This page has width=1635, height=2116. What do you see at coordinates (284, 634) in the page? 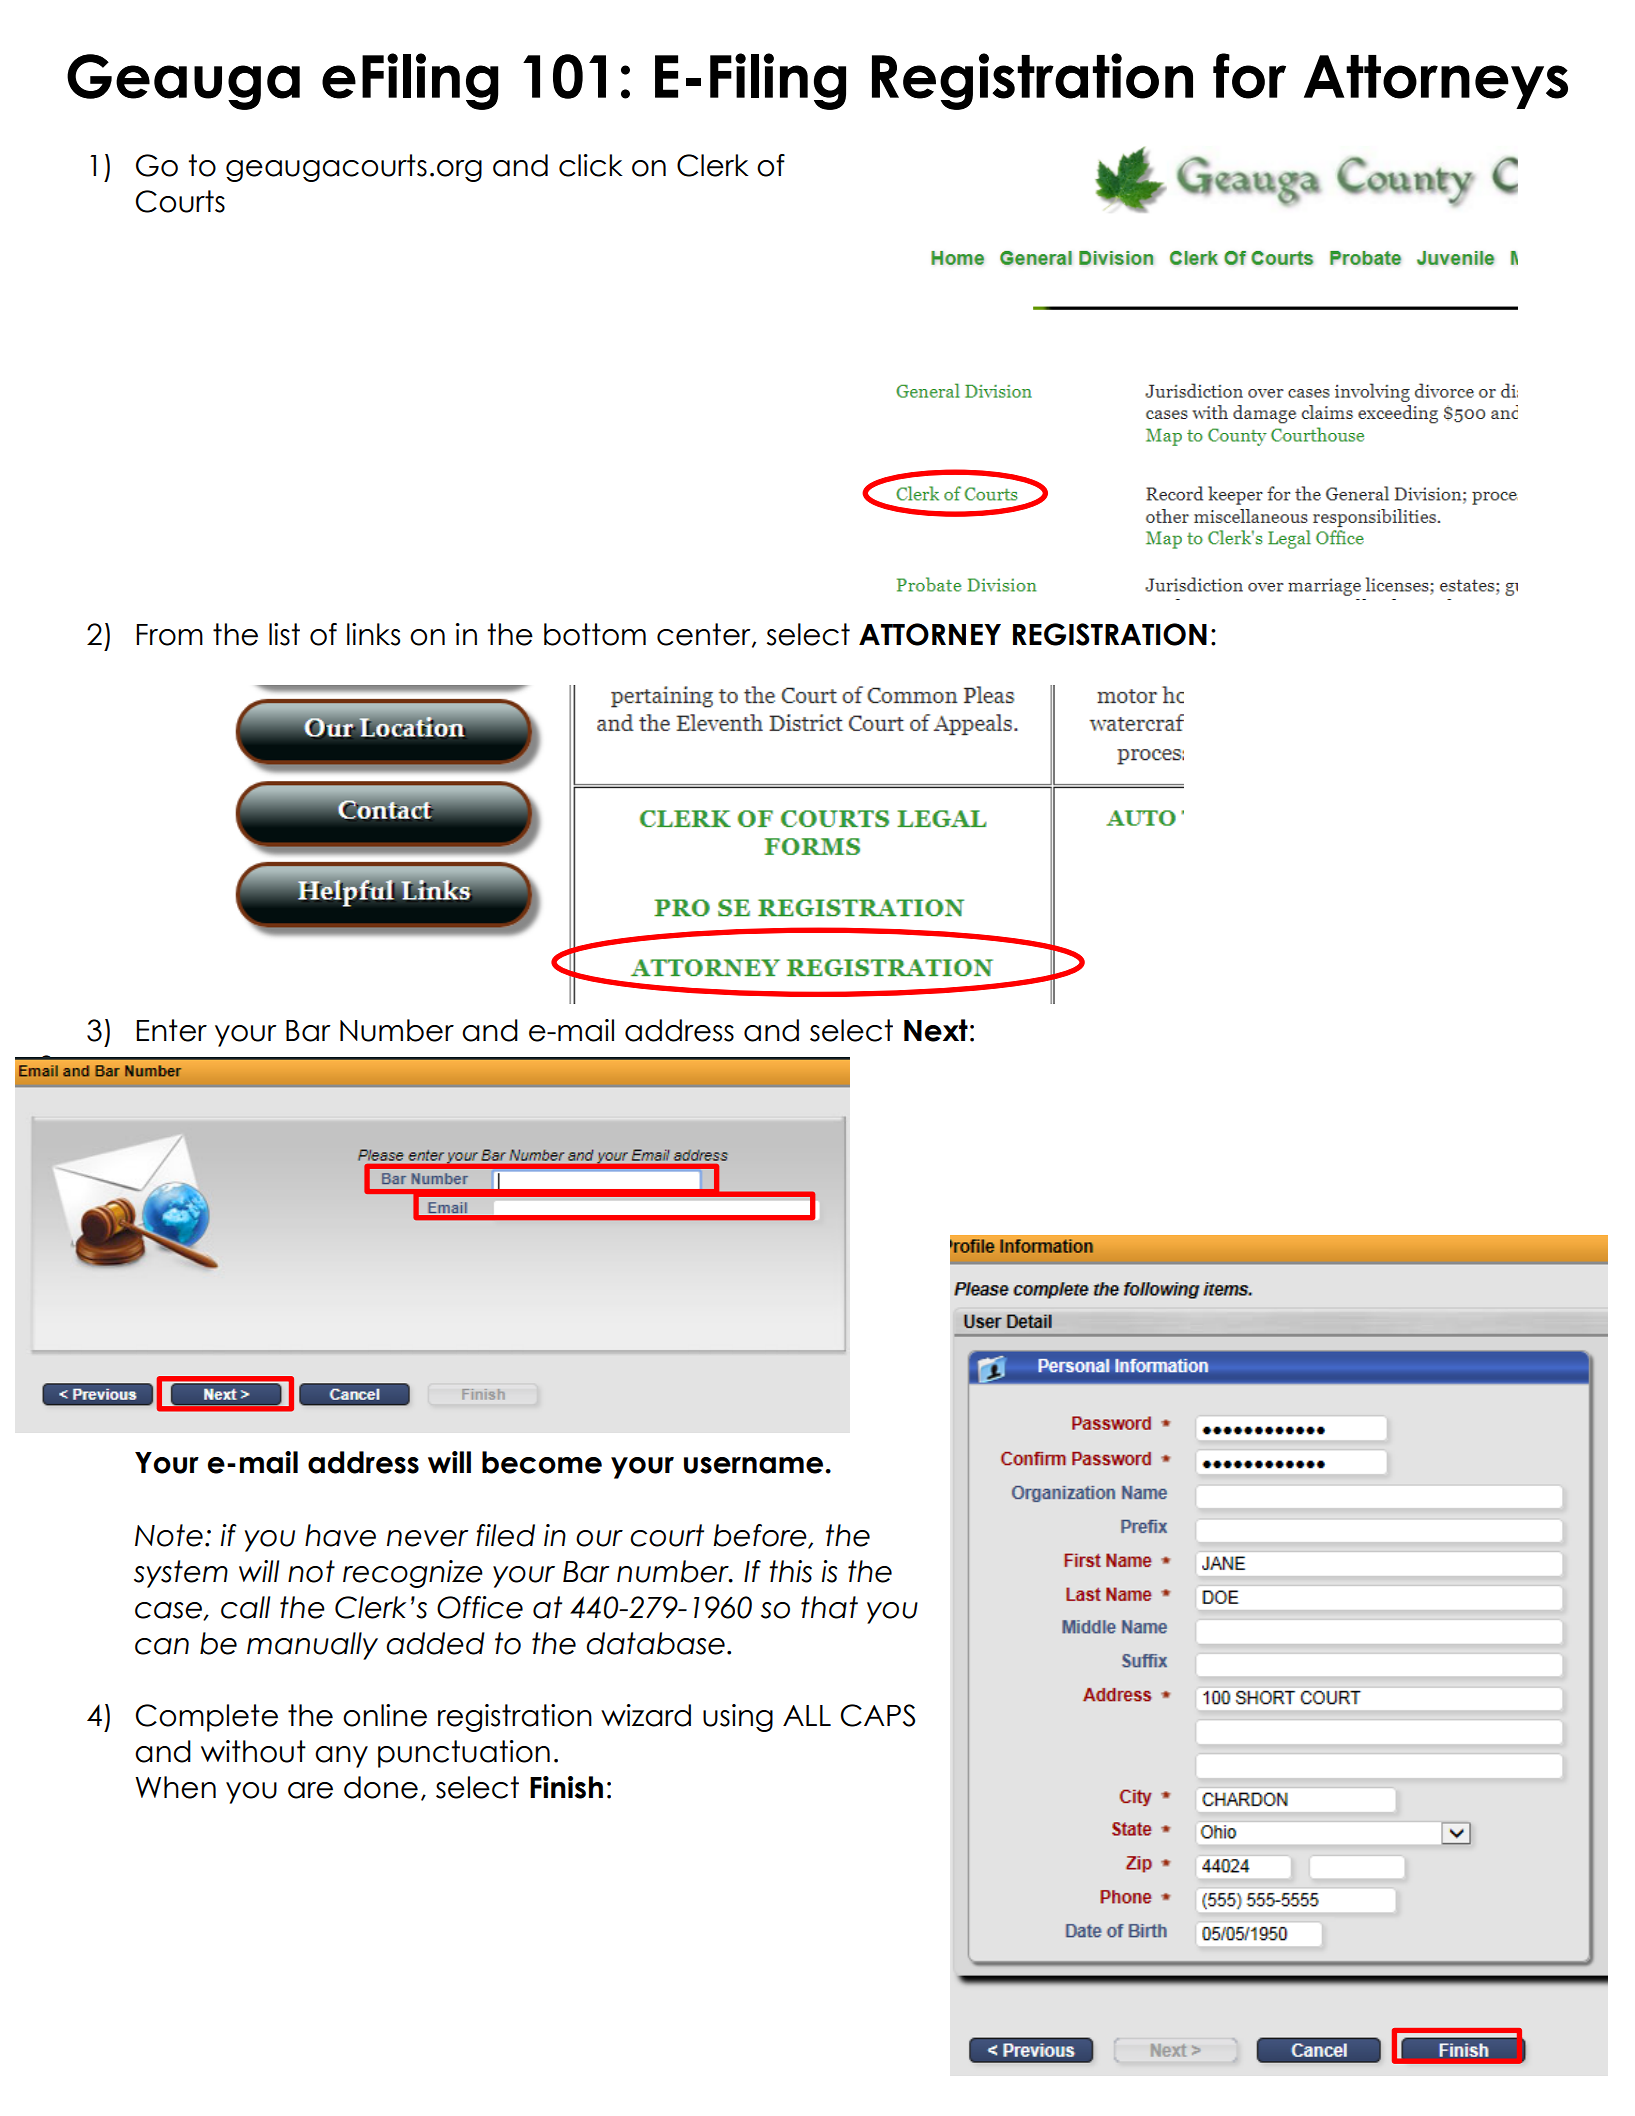
I see `list` at bounding box center [284, 634].
